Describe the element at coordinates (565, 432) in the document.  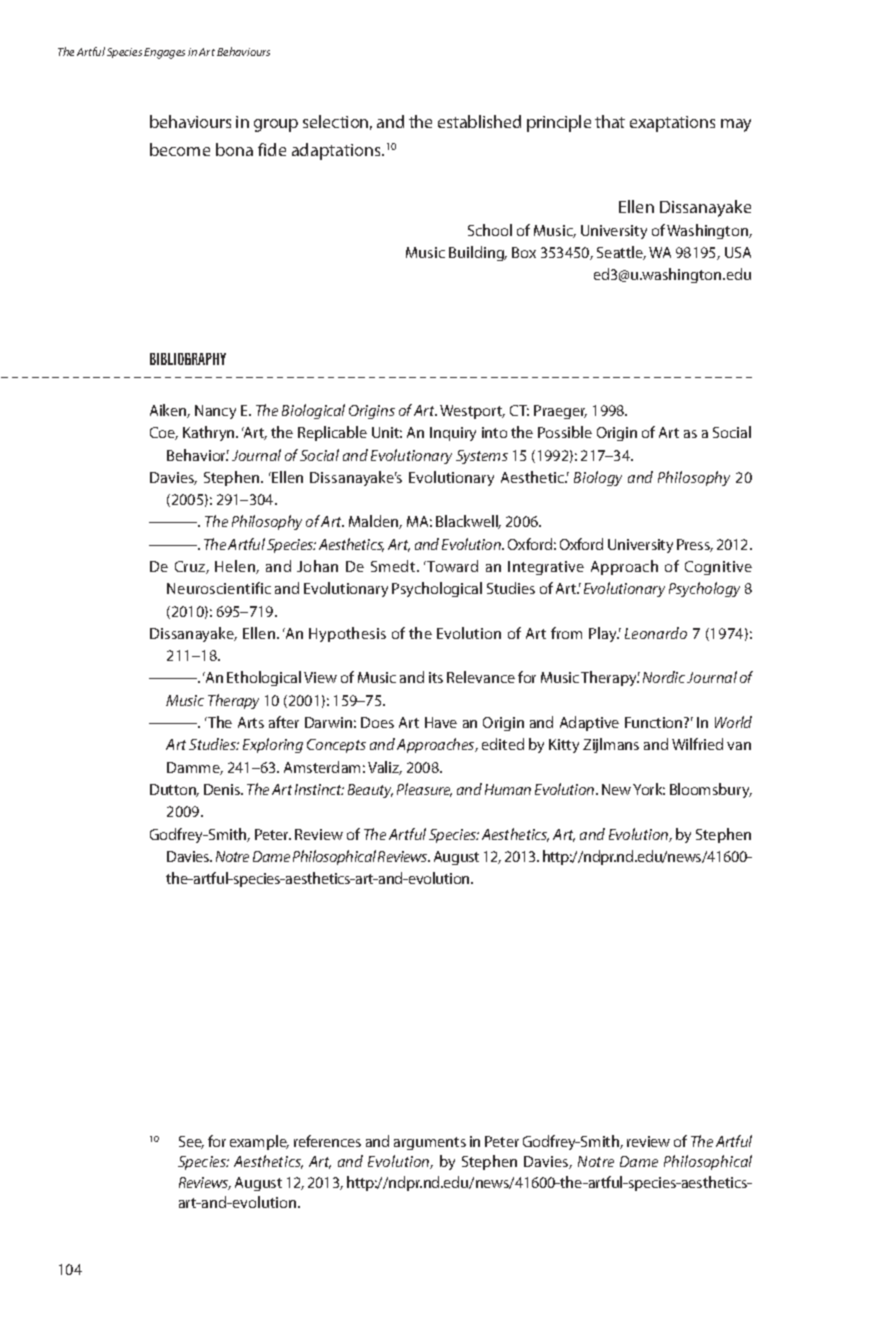
I see `Possible` at that location.
